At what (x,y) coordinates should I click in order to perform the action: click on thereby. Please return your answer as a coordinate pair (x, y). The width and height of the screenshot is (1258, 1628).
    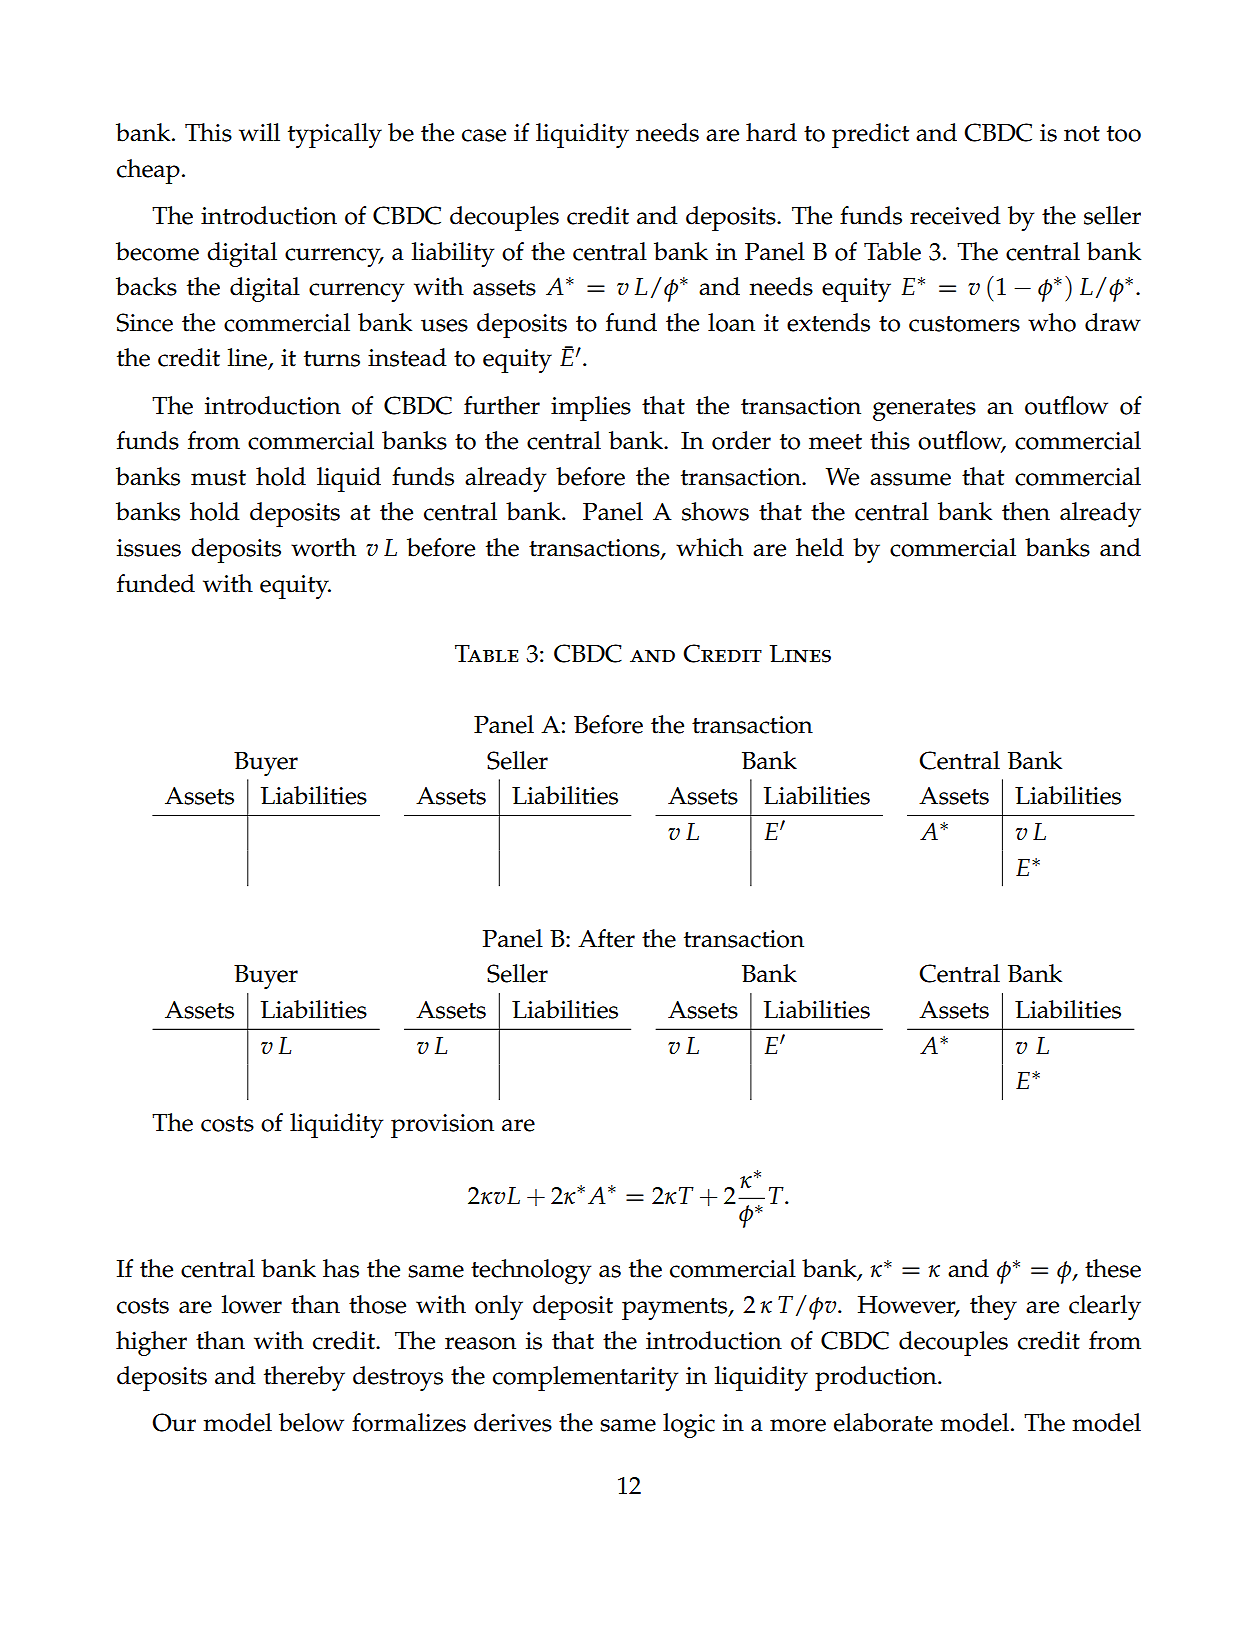
    Looking at the image, I should click on (304, 1378).
